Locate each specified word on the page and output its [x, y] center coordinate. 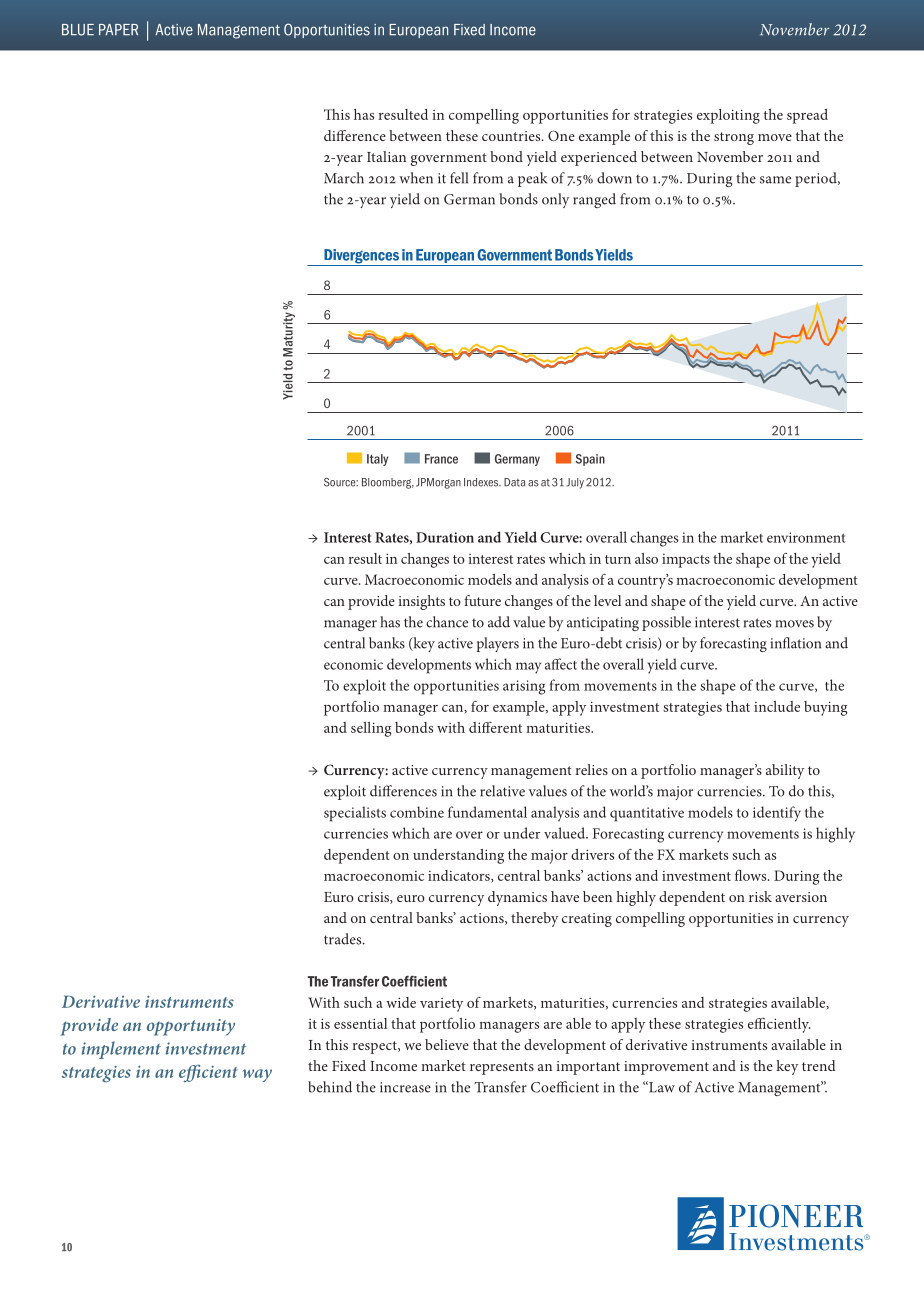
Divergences [361, 257]
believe [447, 1044]
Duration [445, 537]
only [555, 200]
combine [417, 812]
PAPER [118, 29]
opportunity [191, 1027]
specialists [355, 814]
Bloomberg [388, 483]
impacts [686, 561]
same [775, 180]
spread [807, 116]
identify [777, 814]
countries [512, 136]
